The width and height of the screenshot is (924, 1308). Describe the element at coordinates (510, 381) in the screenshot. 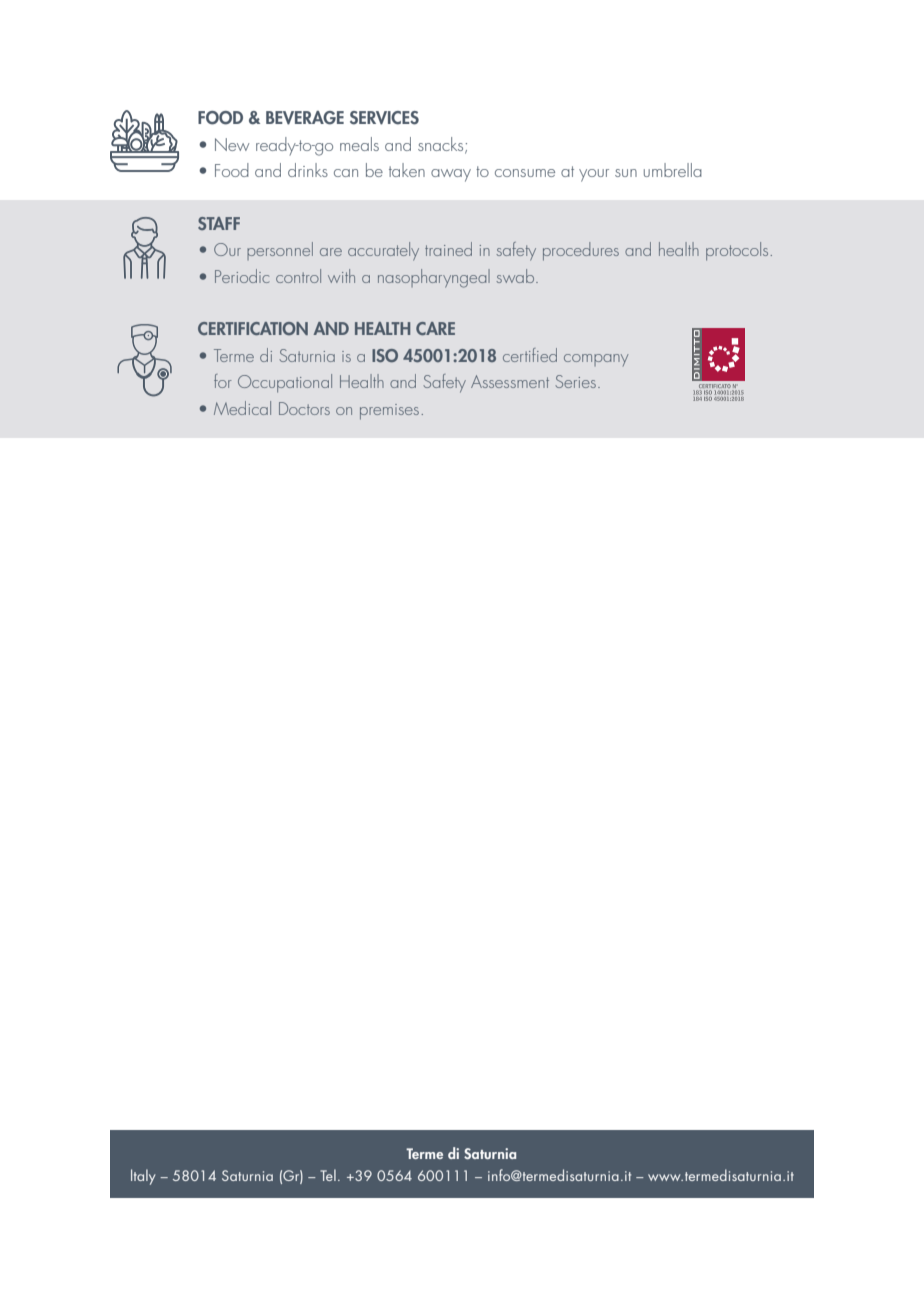

I see `Assessment` at that location.
